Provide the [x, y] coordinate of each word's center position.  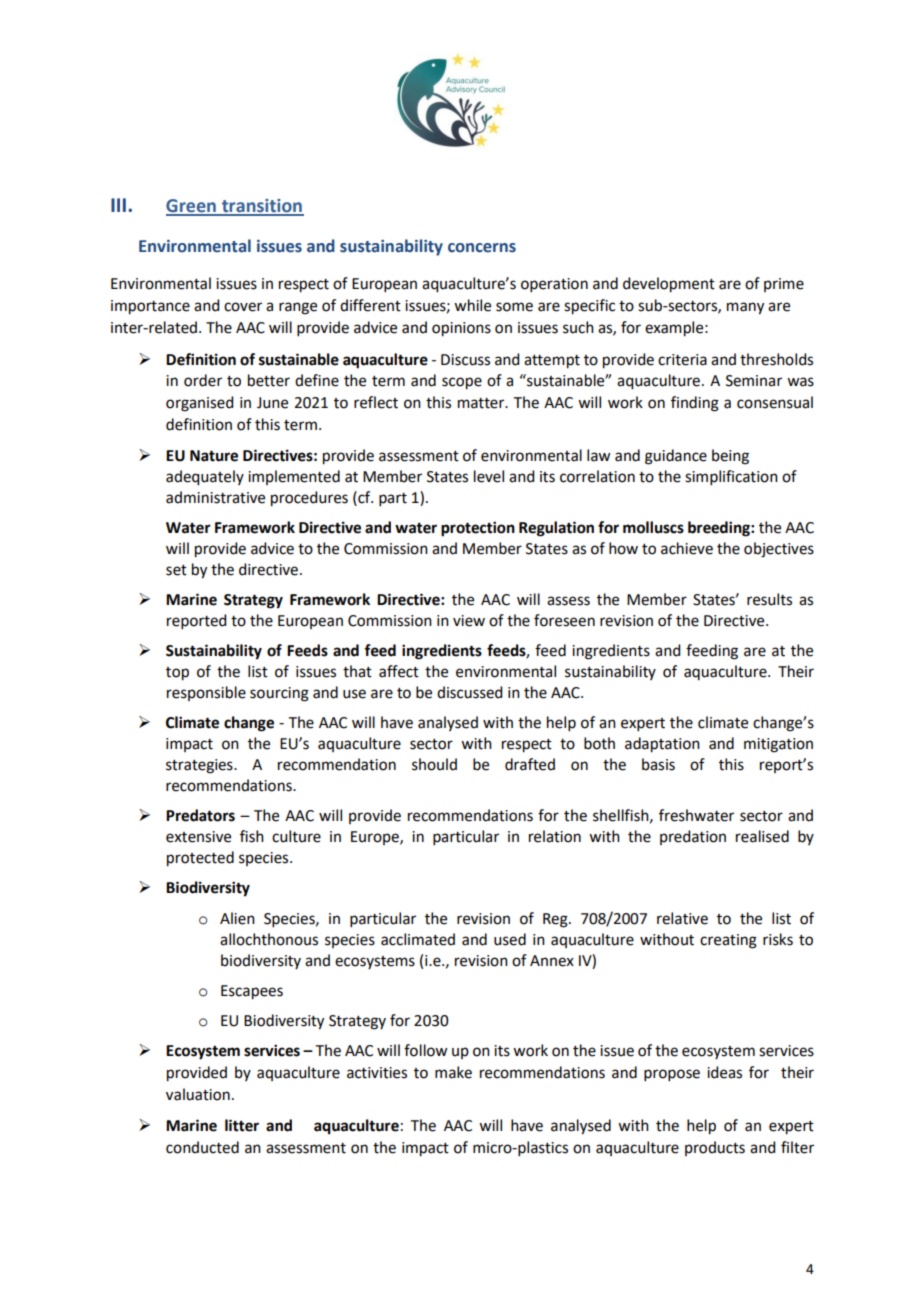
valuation [198, 1094]
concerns [482, 248]
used [510, 939]
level [489, 476]
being [730, 457]
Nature [214, 456]
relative [682, 918]
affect [399, 671]
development [669, 285]
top [177, 674]
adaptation [662, 745]
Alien [237, 918]
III [118, 205]
